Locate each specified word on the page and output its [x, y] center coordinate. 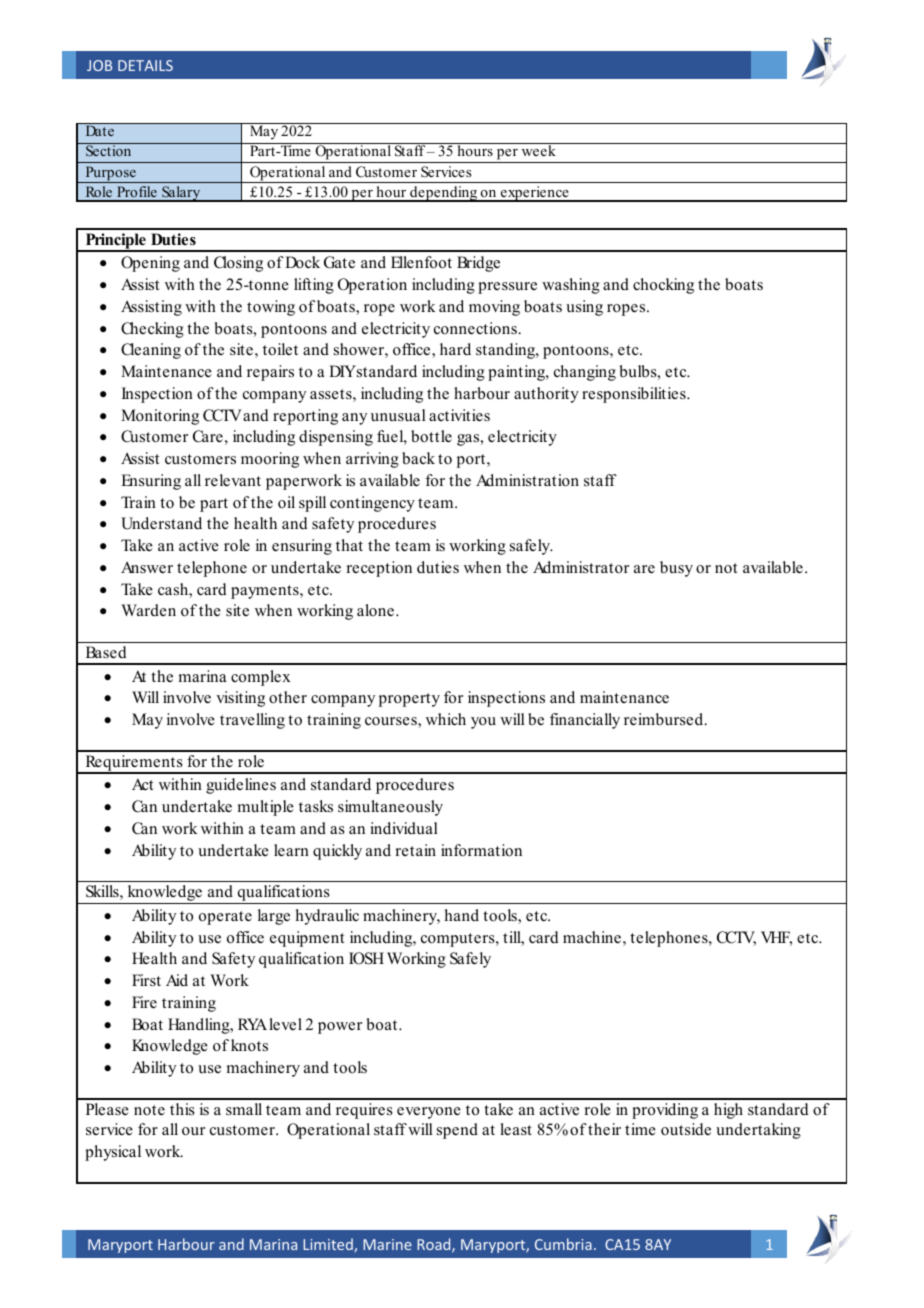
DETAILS [145, 65]
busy [676, 569]
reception [379, 569]
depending [444, 194]
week [539, 150]
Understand [161, 523]
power [340, 1028]
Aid [177, 980]
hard [455, 349]
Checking [152, 330]
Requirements [134, 764]
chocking [663, 286]
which [446, 719]
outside [686, 1129]
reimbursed [665, 719]
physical [113, 1153]
